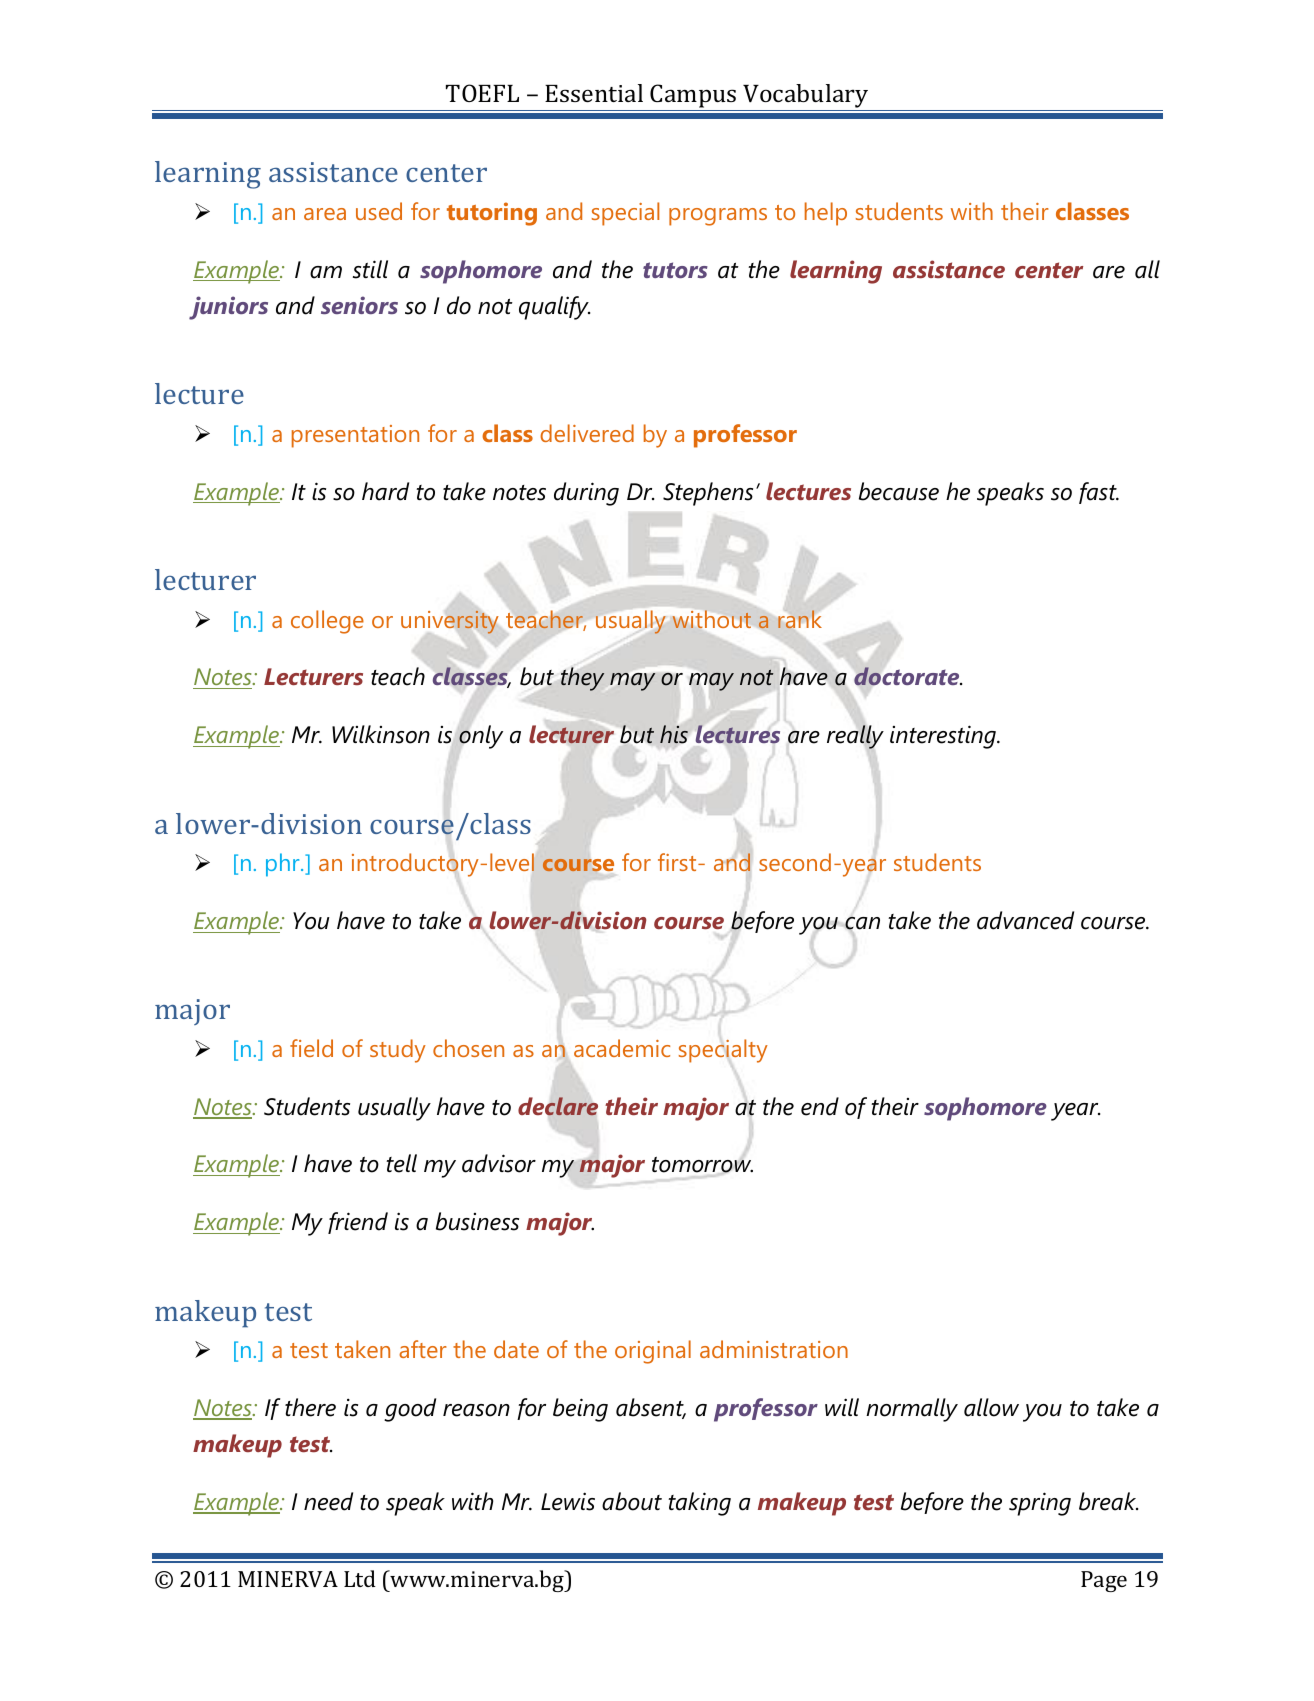  Describe the element at coordinates (1099, 493) in the screenshot. I see `fast` at that location.
